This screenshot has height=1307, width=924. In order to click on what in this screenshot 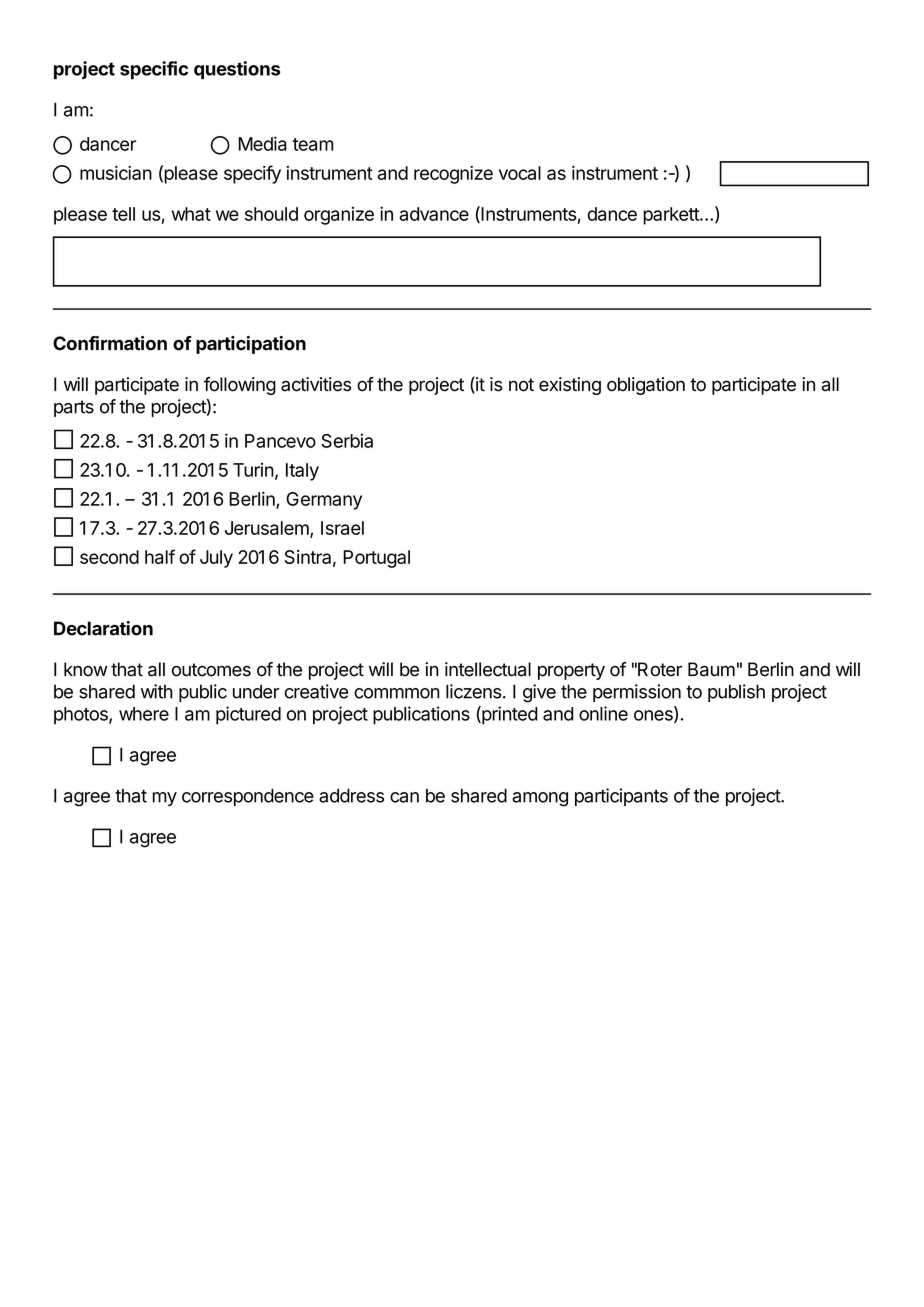, I will do `click(191, 214)`.
